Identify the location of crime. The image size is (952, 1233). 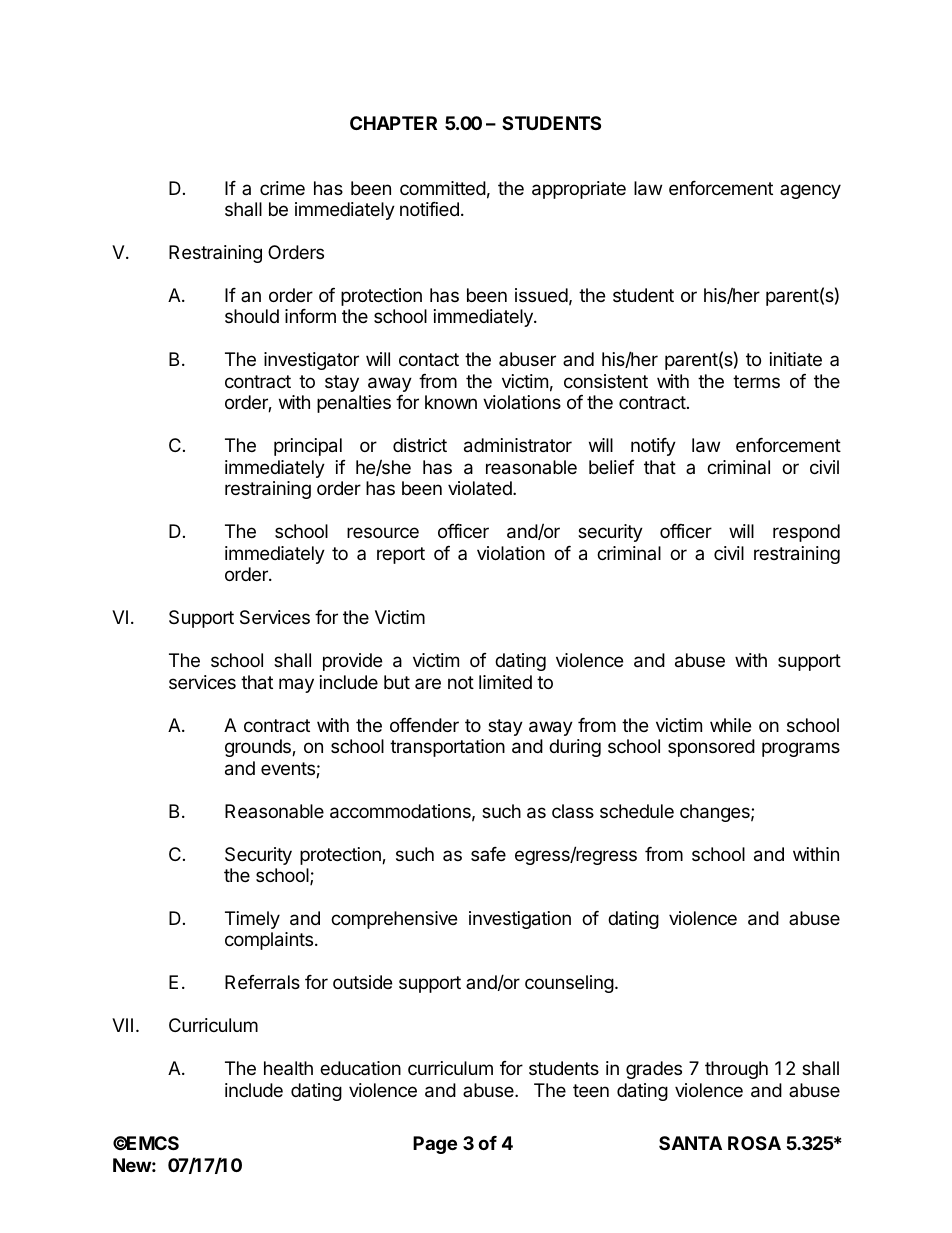
(282, 188).
